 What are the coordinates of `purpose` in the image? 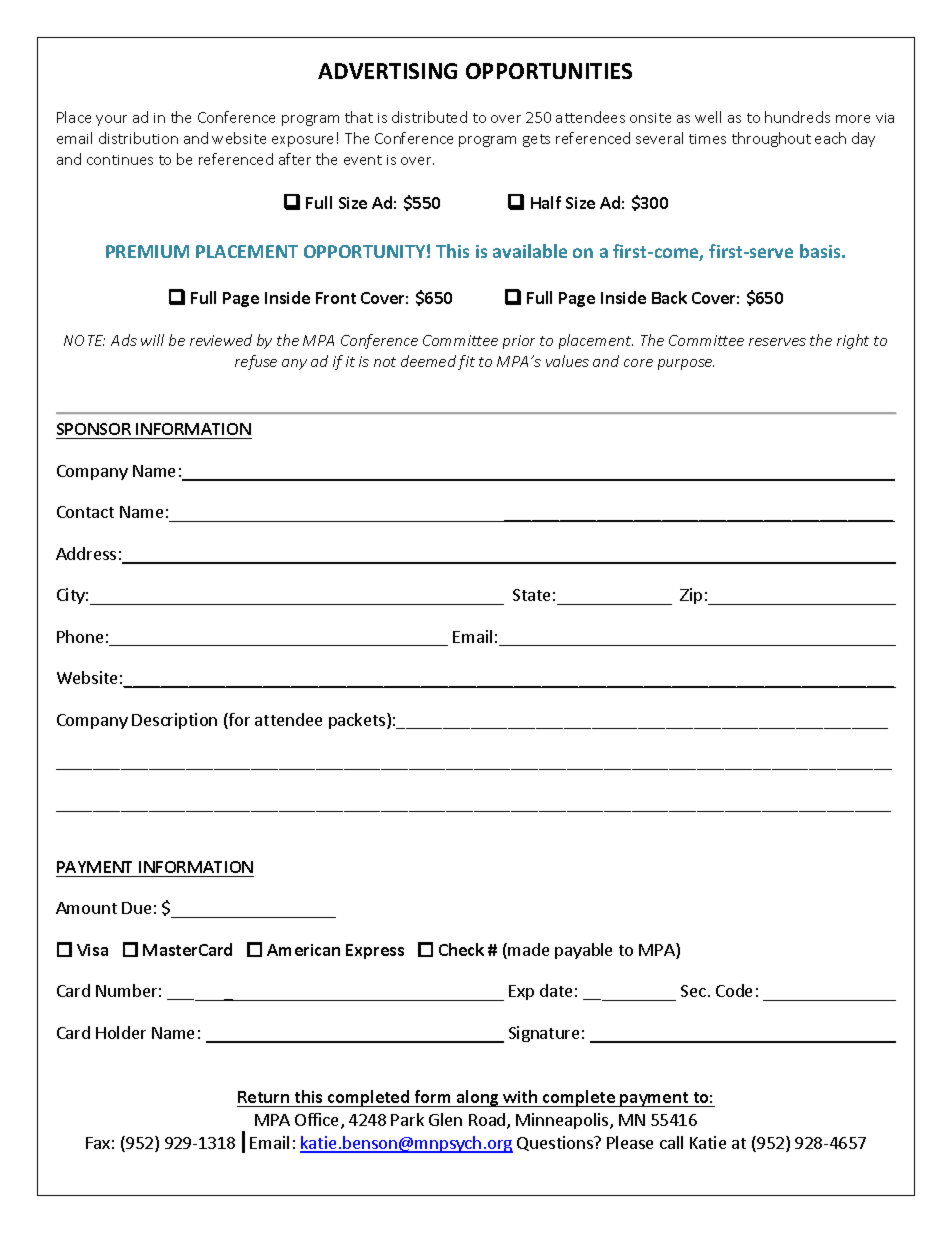 It's located at (686, 364).
